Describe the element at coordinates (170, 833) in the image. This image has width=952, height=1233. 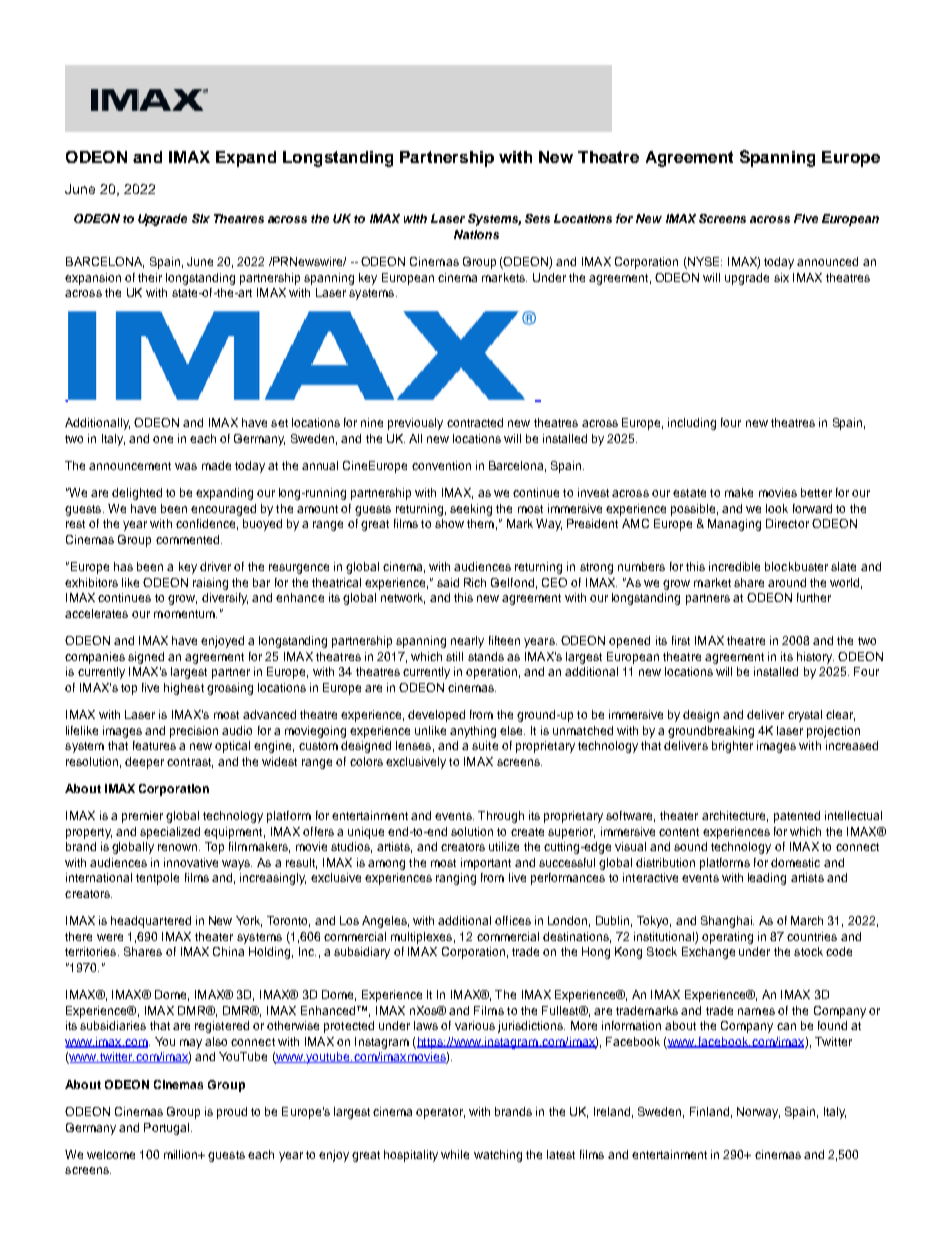
I see `specialized` at that location.
